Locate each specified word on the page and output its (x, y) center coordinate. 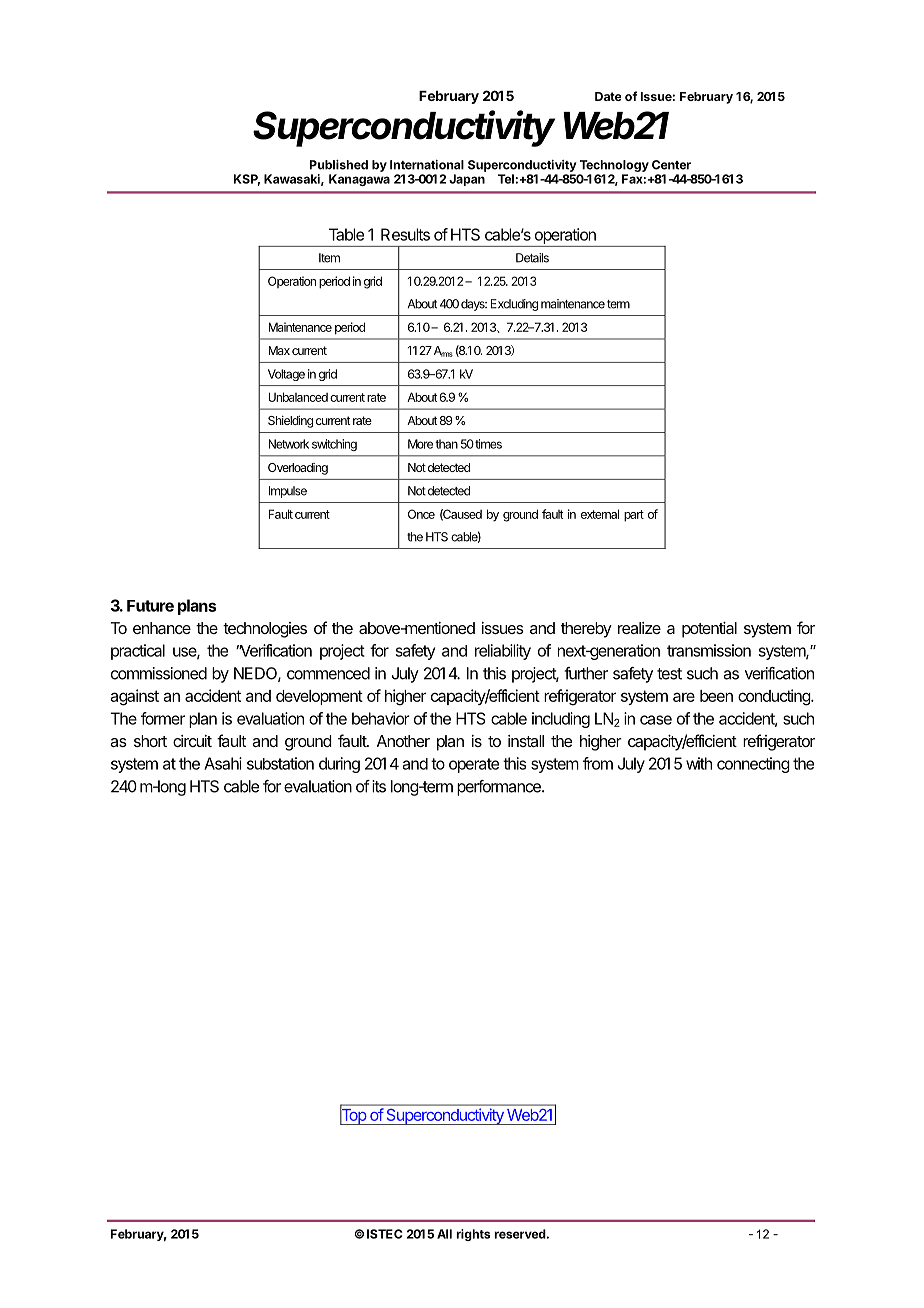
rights (473, 1235)
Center (671, 165)
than (446, 444)
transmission (709, 650)
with (699, 763)
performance (500, 788)
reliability (503, 652)
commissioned (159, 673)
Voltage (286, 375)
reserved (520, 1234)
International (427, 165)
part (634, 516)
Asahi (223, 763)
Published (339, 165)
